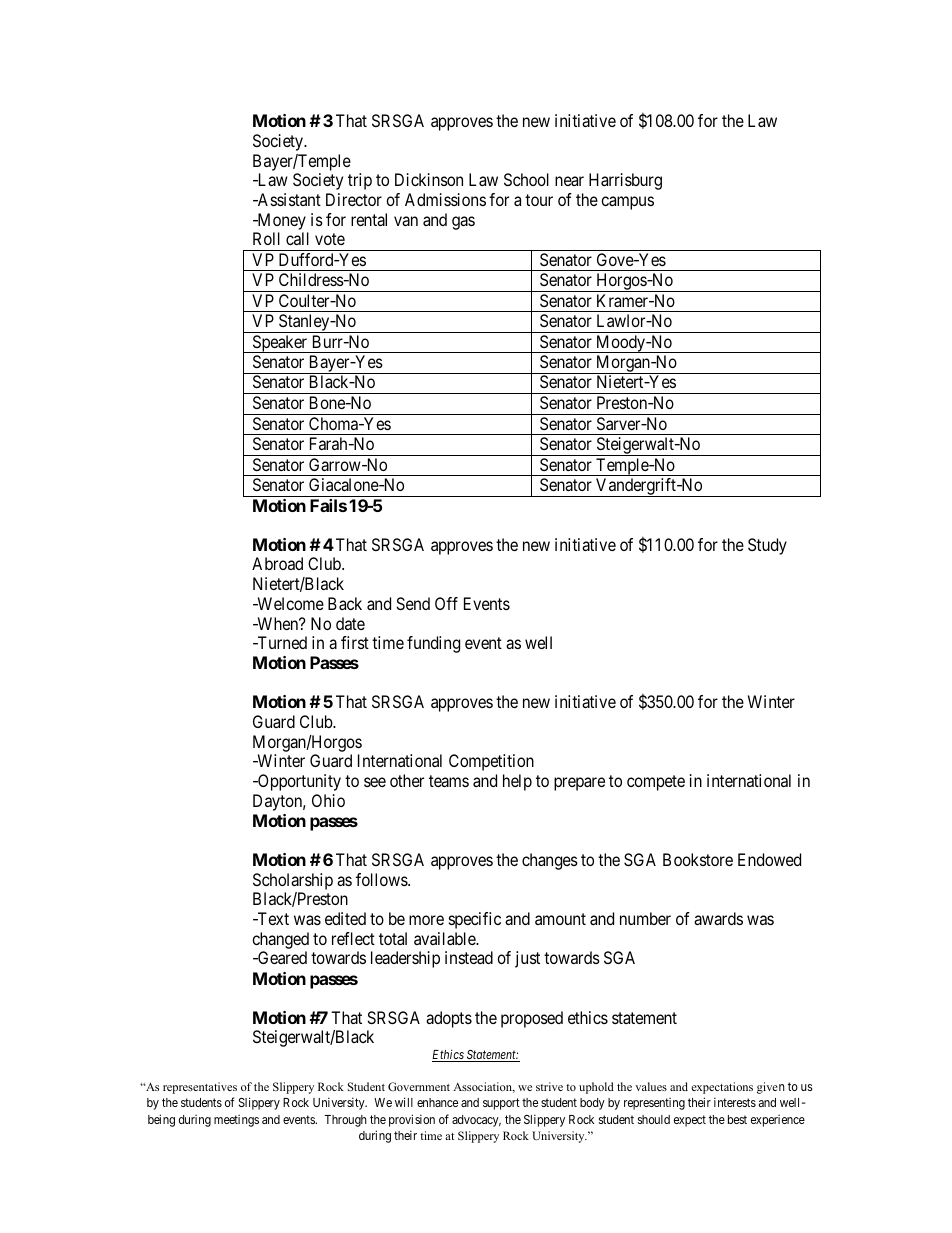 Image resolution: width=952 pixels, height=1233 pixels. Describe the element at coordinates (463, 223) in the screenshot. I see `gas` at that location.
